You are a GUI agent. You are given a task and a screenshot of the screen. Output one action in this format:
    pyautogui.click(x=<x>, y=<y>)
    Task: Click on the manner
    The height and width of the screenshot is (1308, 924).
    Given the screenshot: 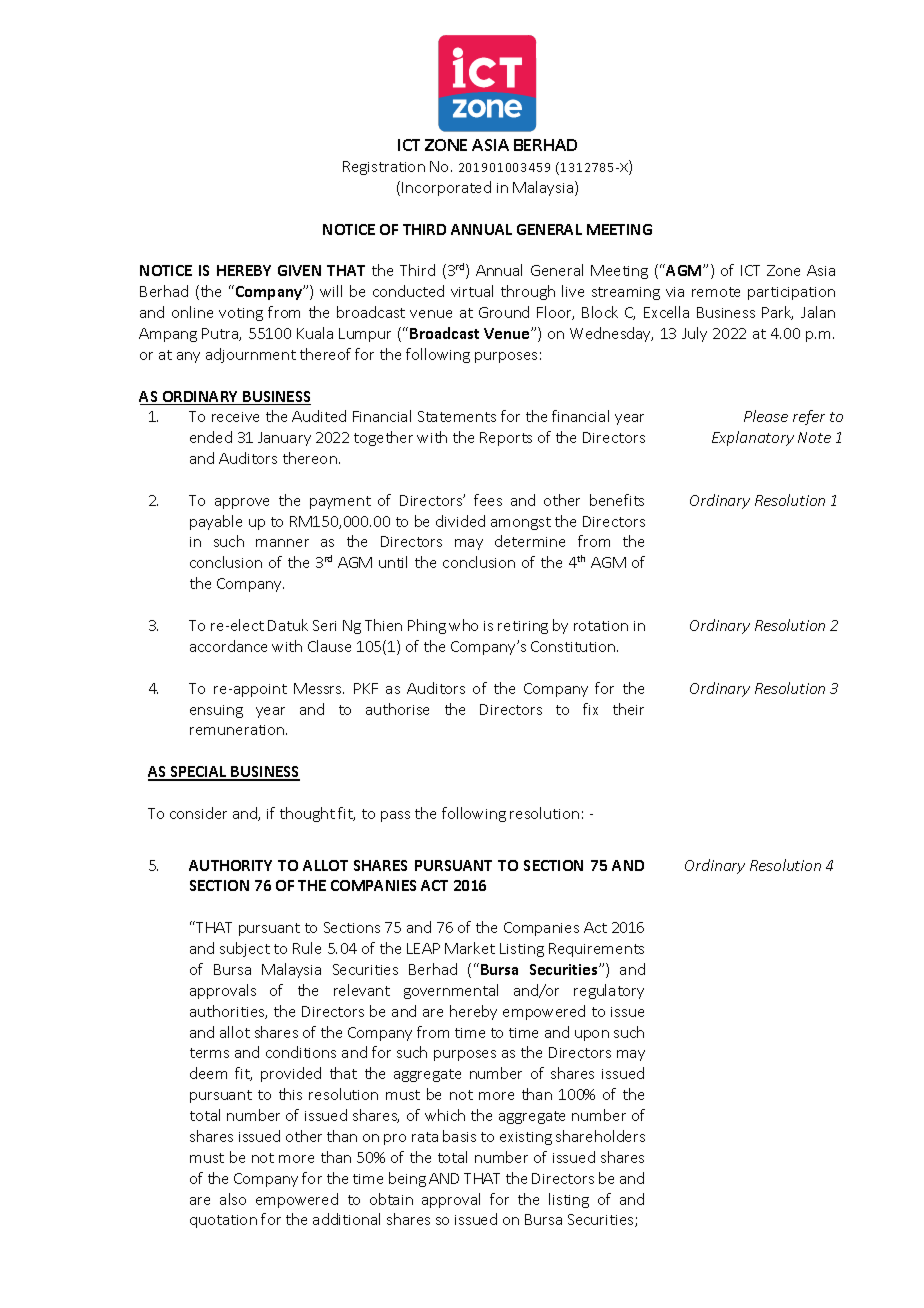 What is the action you would take?
    pyautogui.click(x=282, y=543)
